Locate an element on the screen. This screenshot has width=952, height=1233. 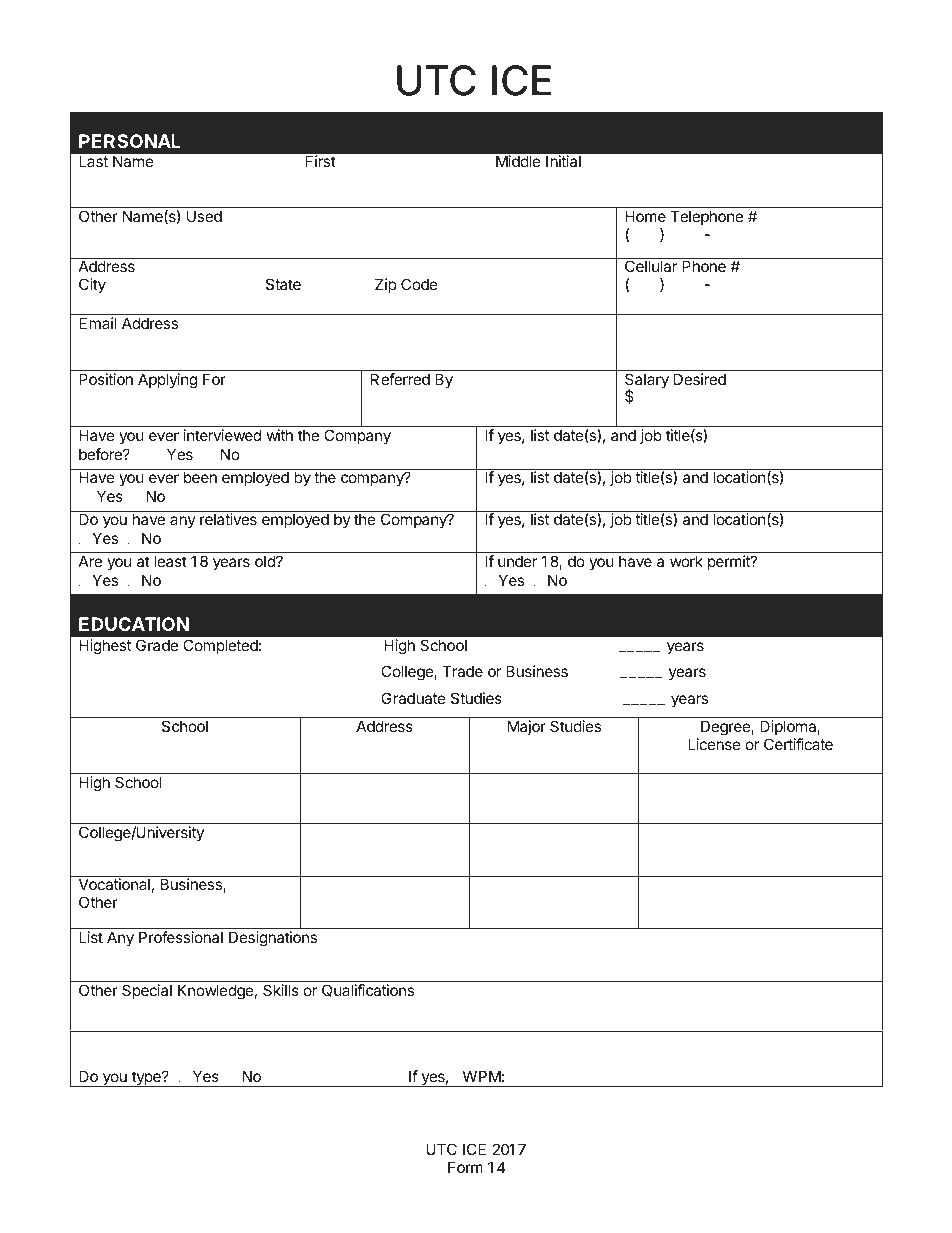
Special is located at coordinates (147, 991).
